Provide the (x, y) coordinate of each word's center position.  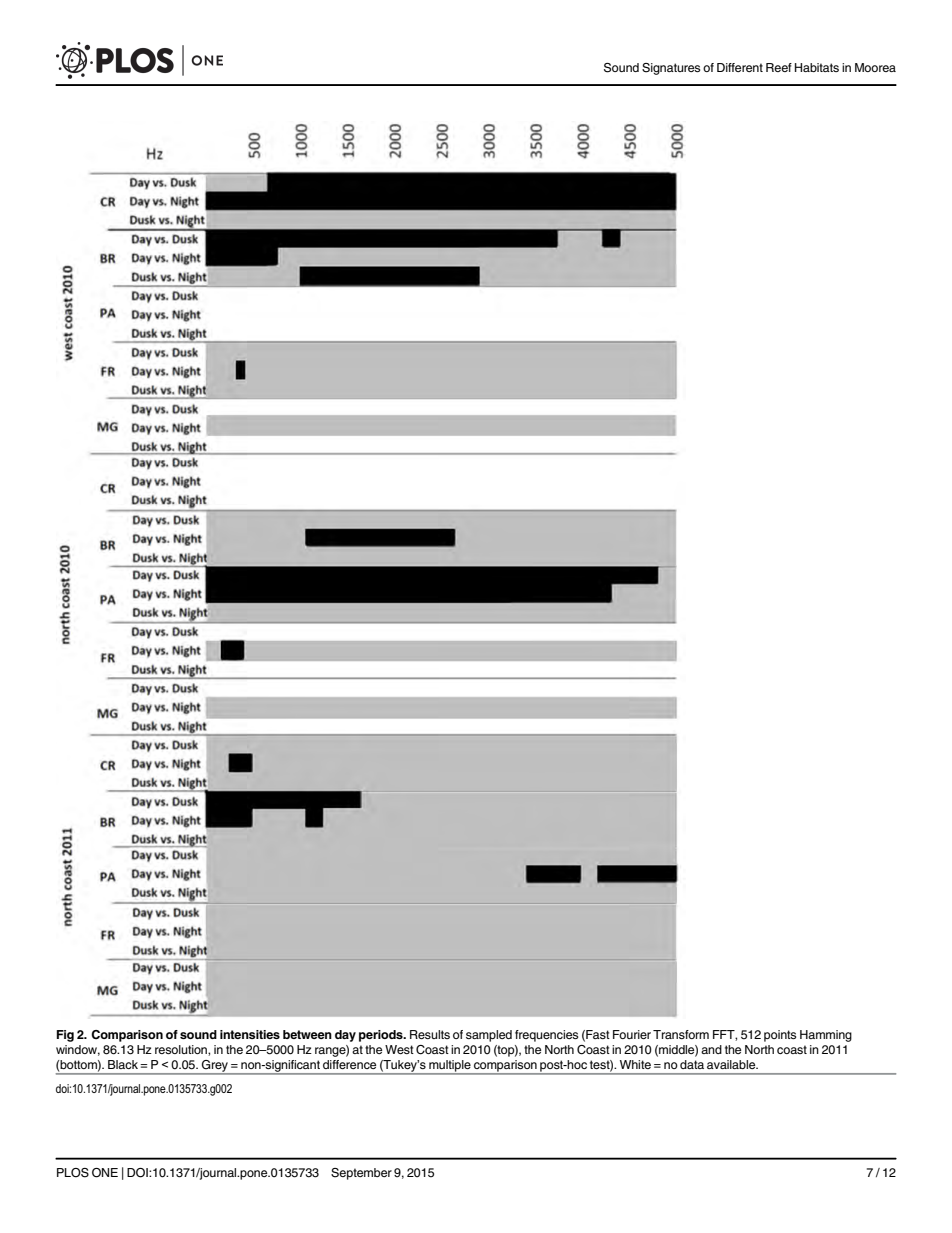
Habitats (817, 67)
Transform (681, 1034)
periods (382, 1036)
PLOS (73, 1173)
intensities (250, 1034)
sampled (489, 1036)
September (361, 1174)
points (780, 1036)
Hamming (826, 1036)
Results (430, 1034)
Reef (779, 67)
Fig (65, 1036)
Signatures (671, 69)
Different (740, 67)
